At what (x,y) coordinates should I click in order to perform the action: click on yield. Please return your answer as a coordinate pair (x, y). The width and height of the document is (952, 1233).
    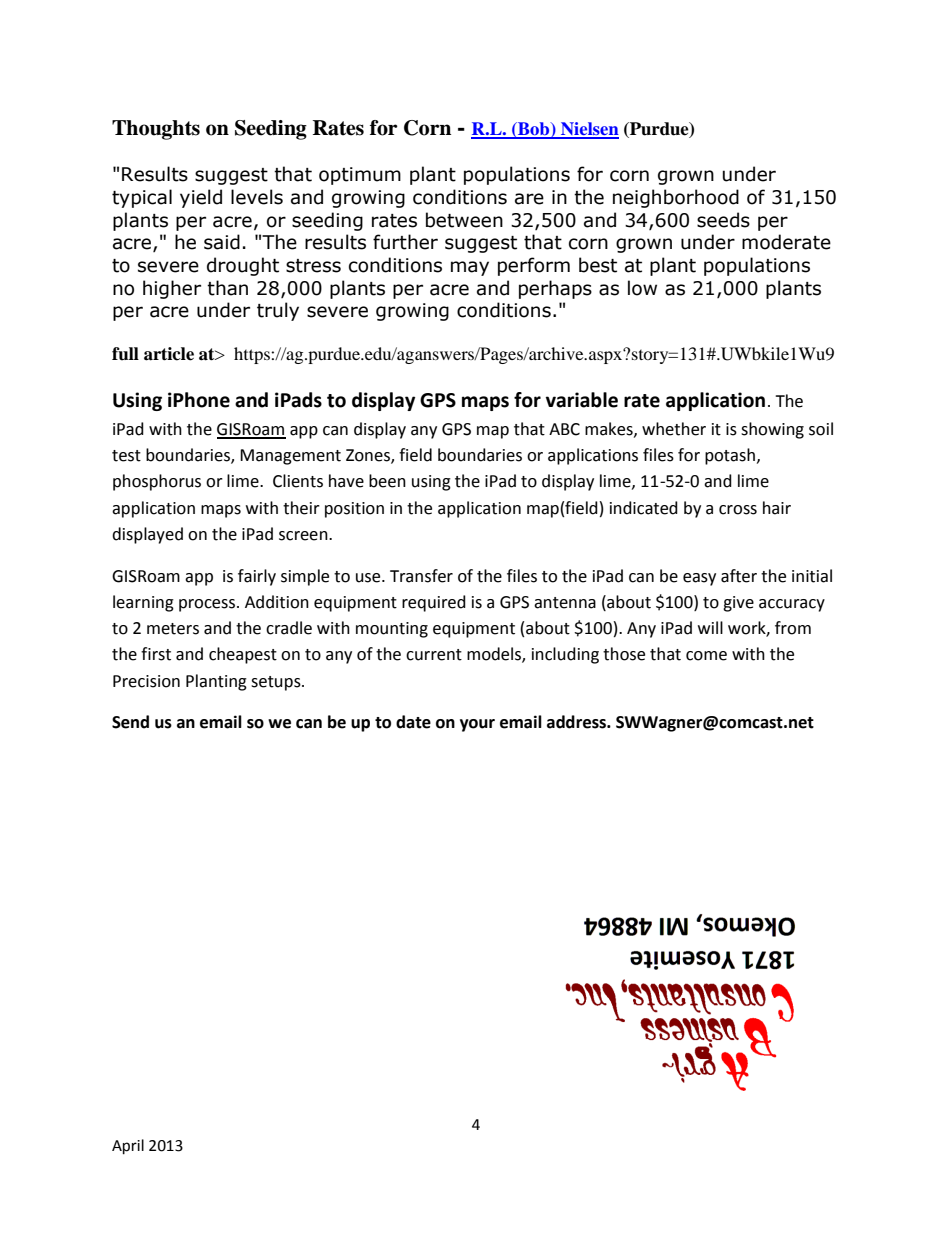
    Looking at the image, I should click on (201, 198).
